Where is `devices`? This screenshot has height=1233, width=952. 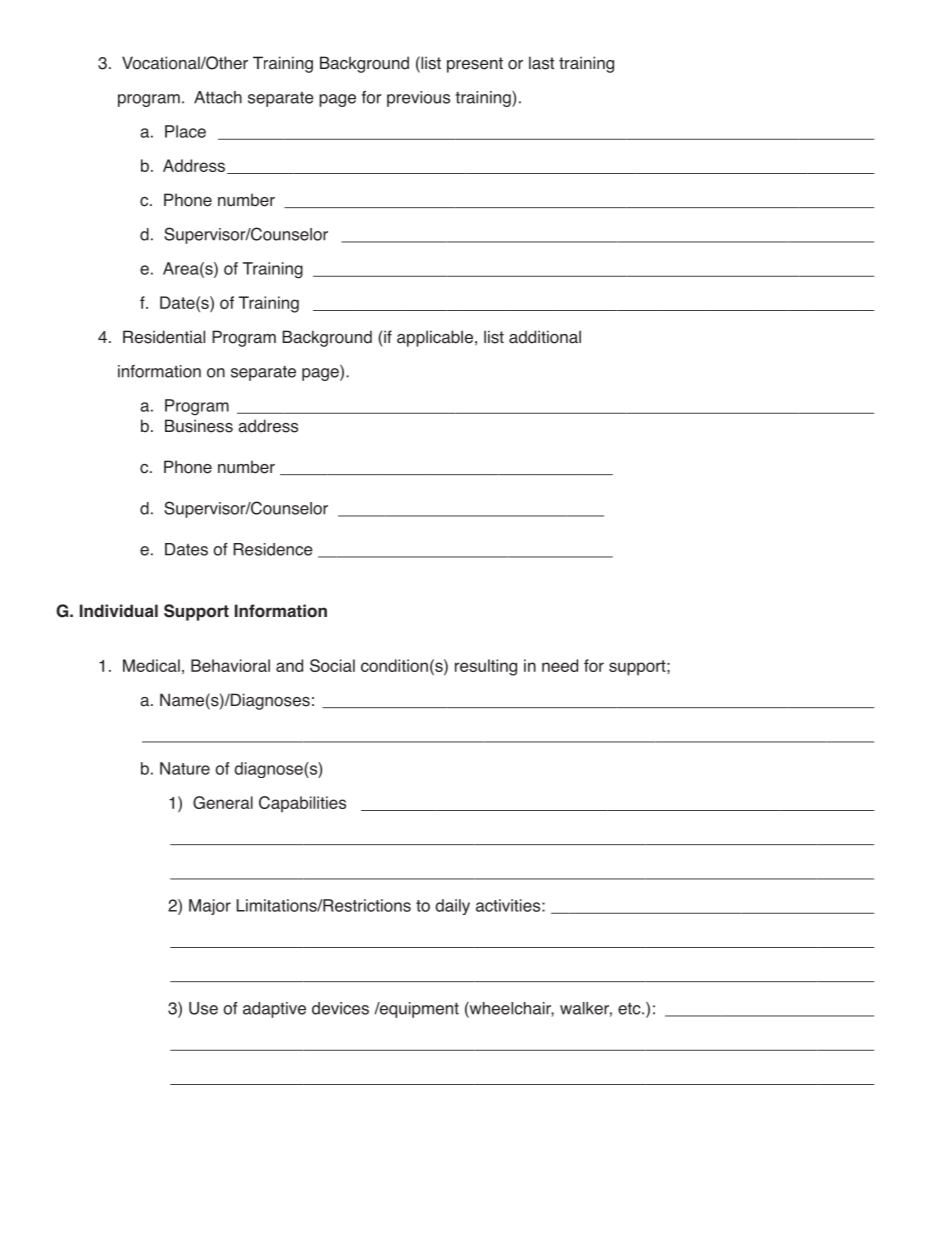 devices is located at coordinates (340, 1008).
